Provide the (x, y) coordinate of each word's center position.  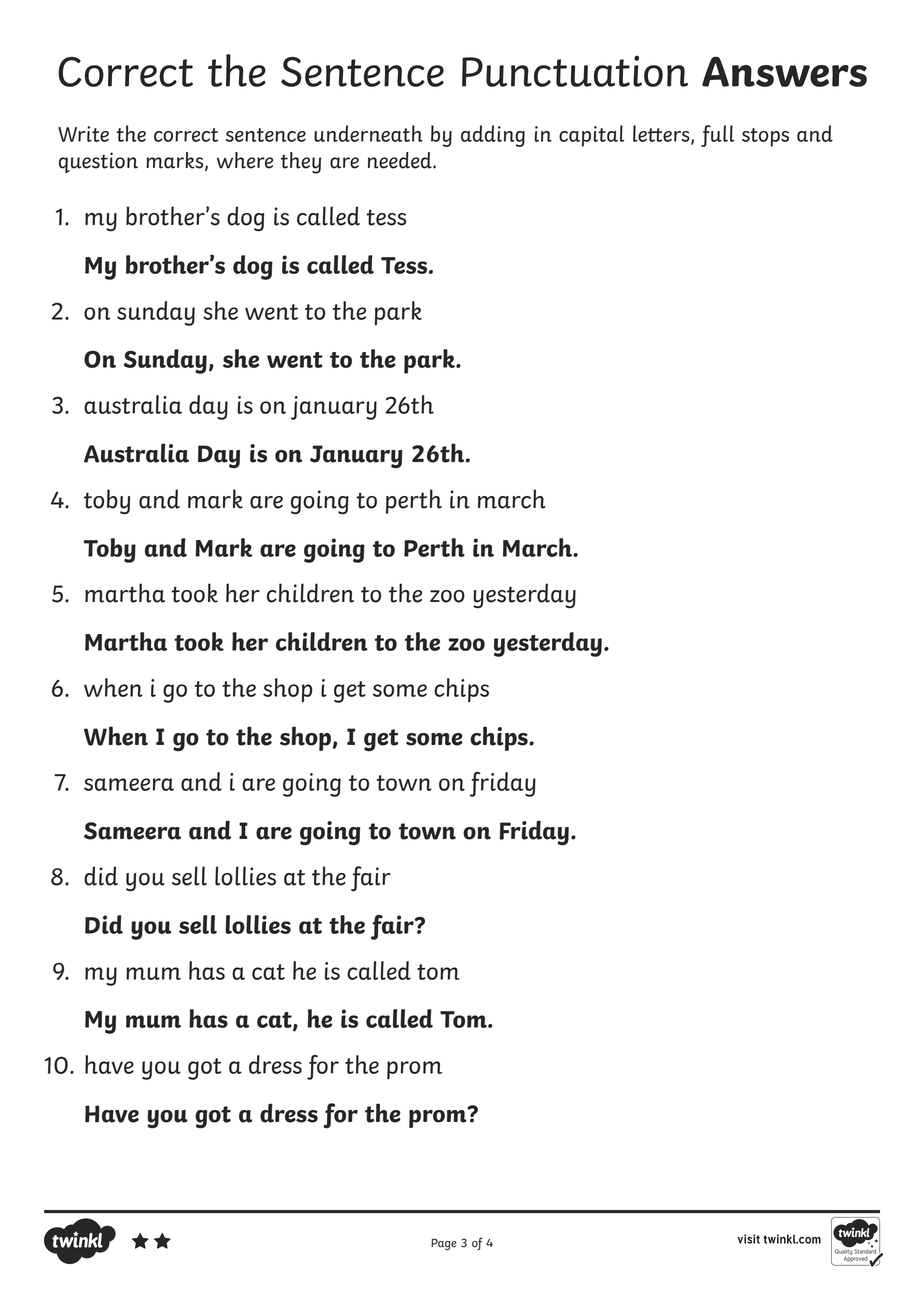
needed (401, 160)
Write (83, 134)
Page (444, 1244)
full (717, 136)
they (301, 163)
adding (493, 136)
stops (765, 137)
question (98, 162)
